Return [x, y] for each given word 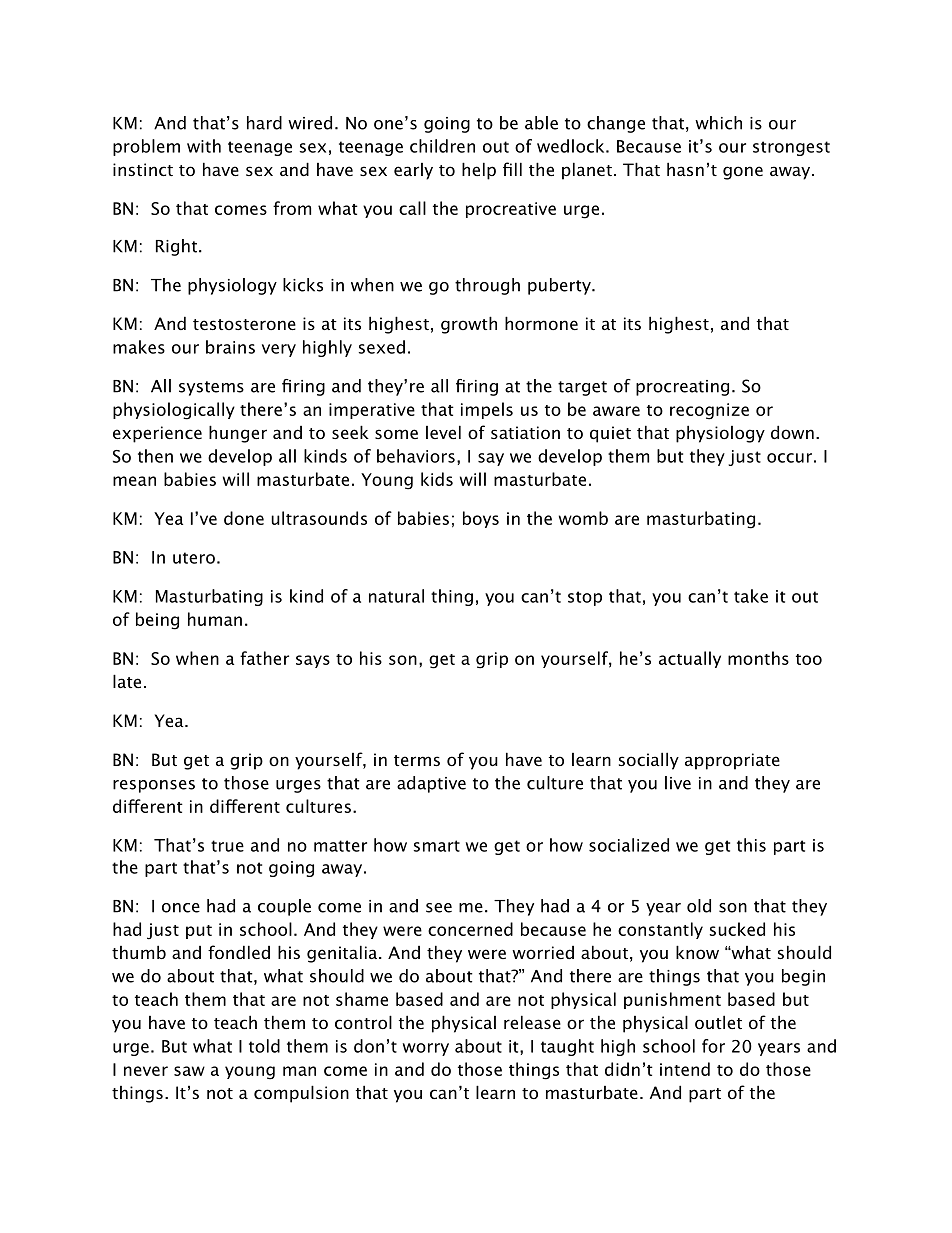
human [215, 619]
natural [396, 596]
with [204, 146]
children [442, 146]
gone [743, 173]
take [751, 596]
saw [189, 1071]
